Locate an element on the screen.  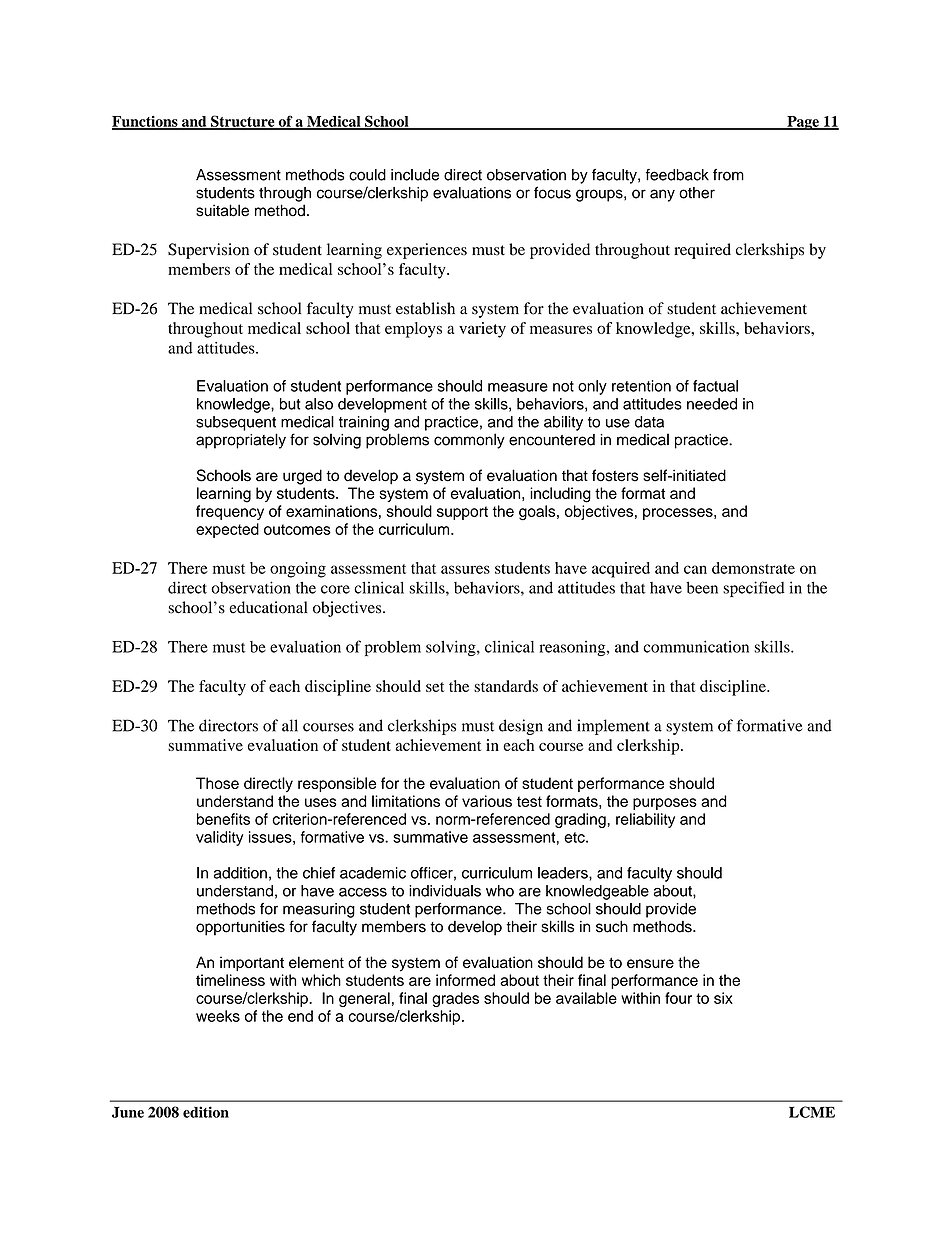
from is located at coordinates (728, 175).
